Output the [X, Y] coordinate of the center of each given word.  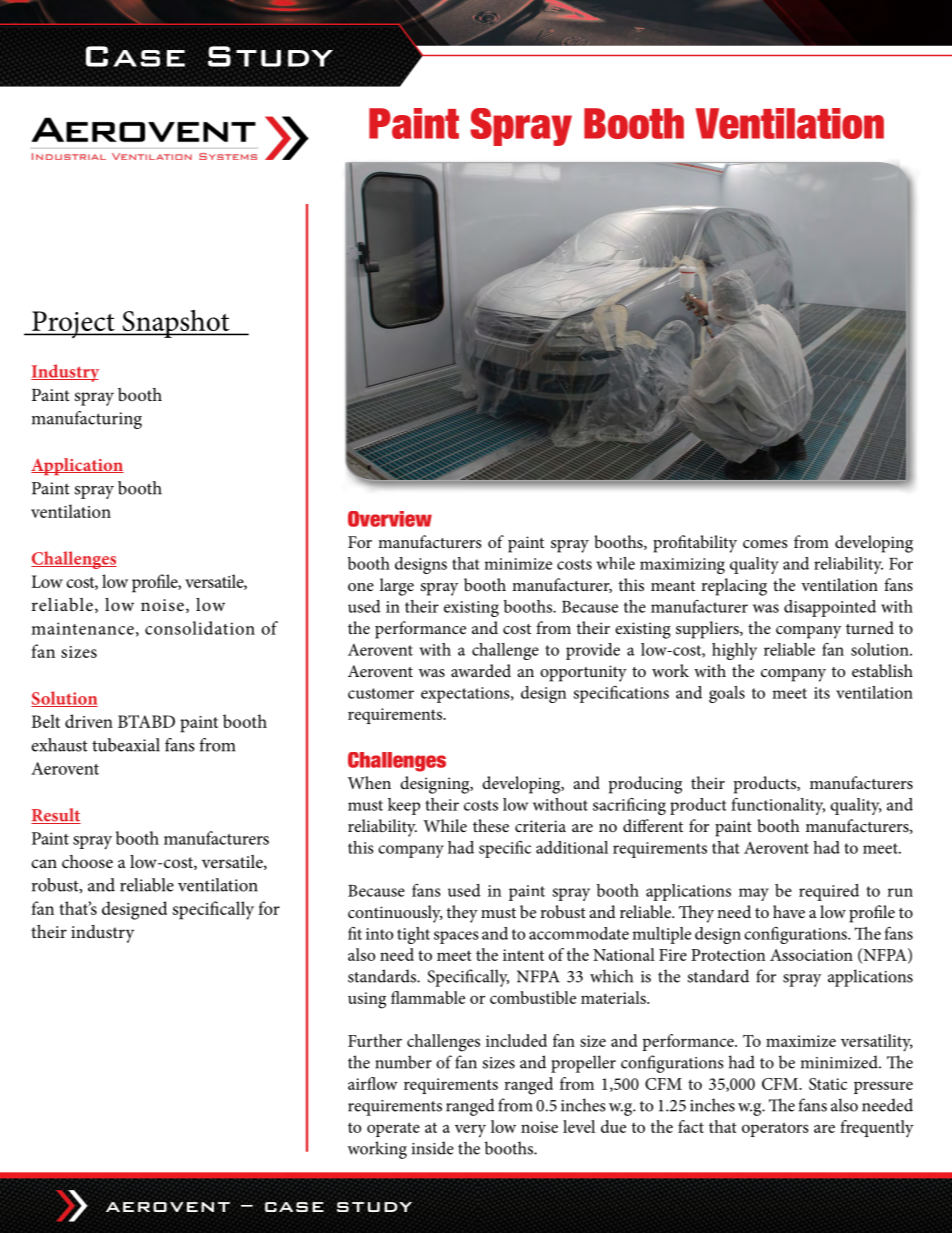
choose [87, 861]
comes [765, 544]
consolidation [200, 628]
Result [56, 816]
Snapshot [176, 324]
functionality [778, 806]
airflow [373, 1083]
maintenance [82, 628]
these [491, 825]
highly [734, 651]
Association [811, 955]
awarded [481, 670]
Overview [390, 519]
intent [523, 955]
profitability [695, 544]
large [397, 587]
